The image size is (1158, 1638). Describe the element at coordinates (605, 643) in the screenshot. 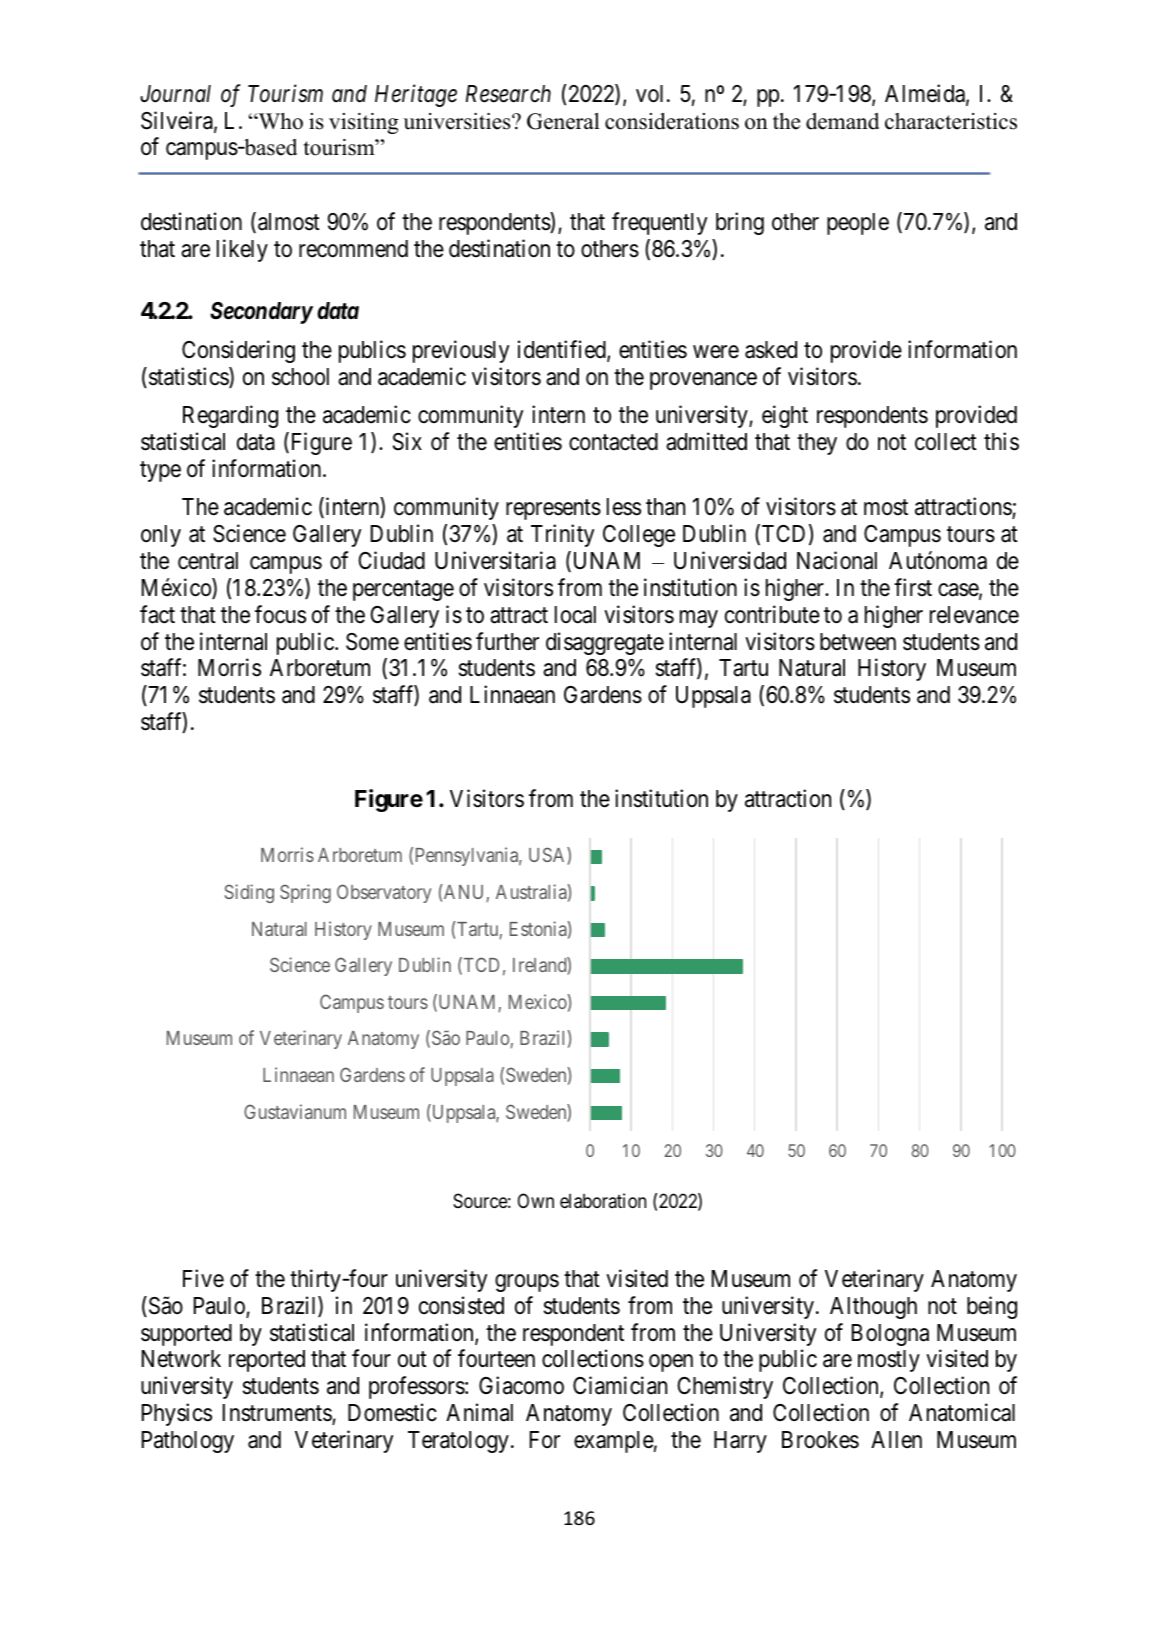

I see `disaggregate` at that location.
